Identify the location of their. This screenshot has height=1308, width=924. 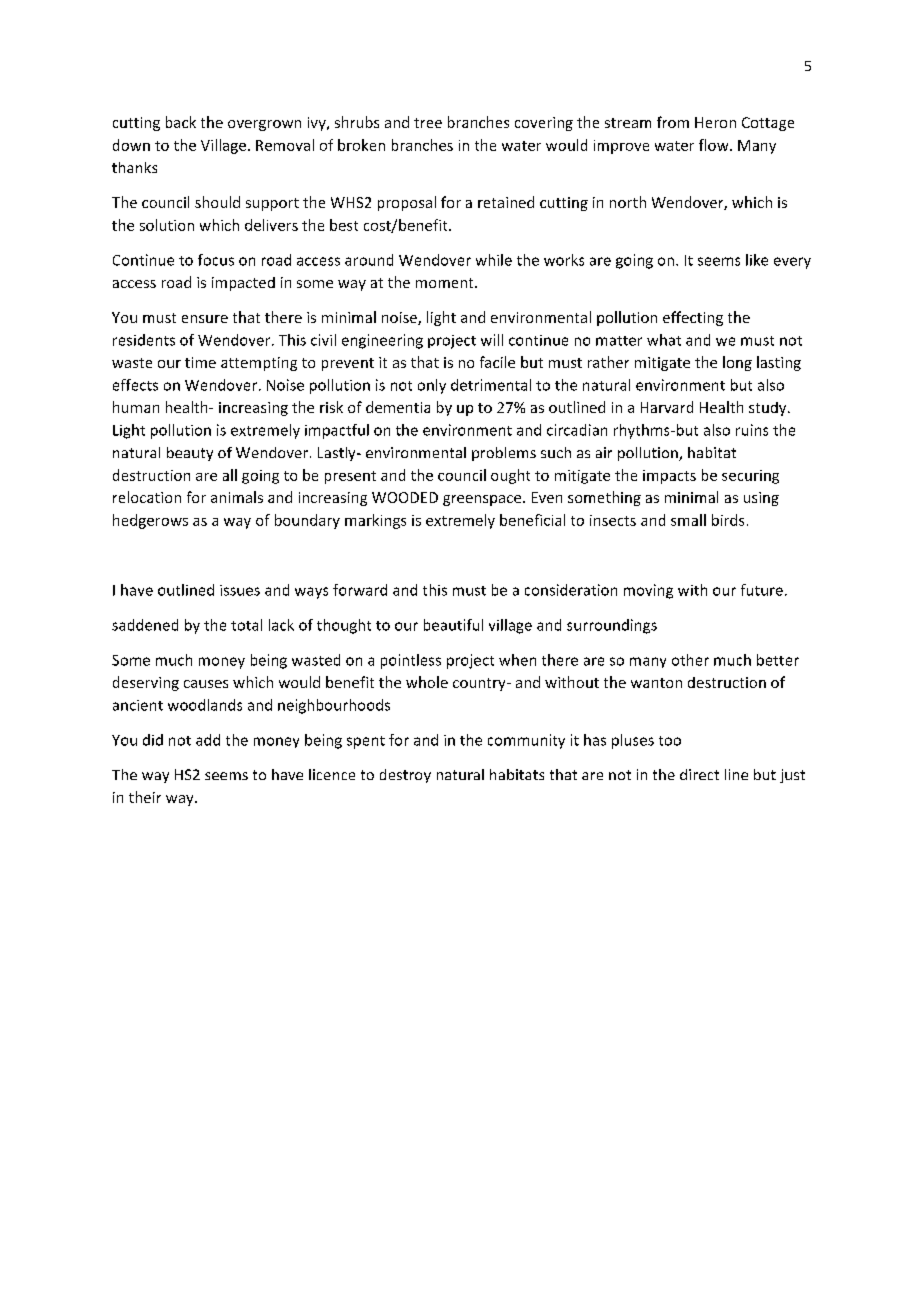
(145, 797).
